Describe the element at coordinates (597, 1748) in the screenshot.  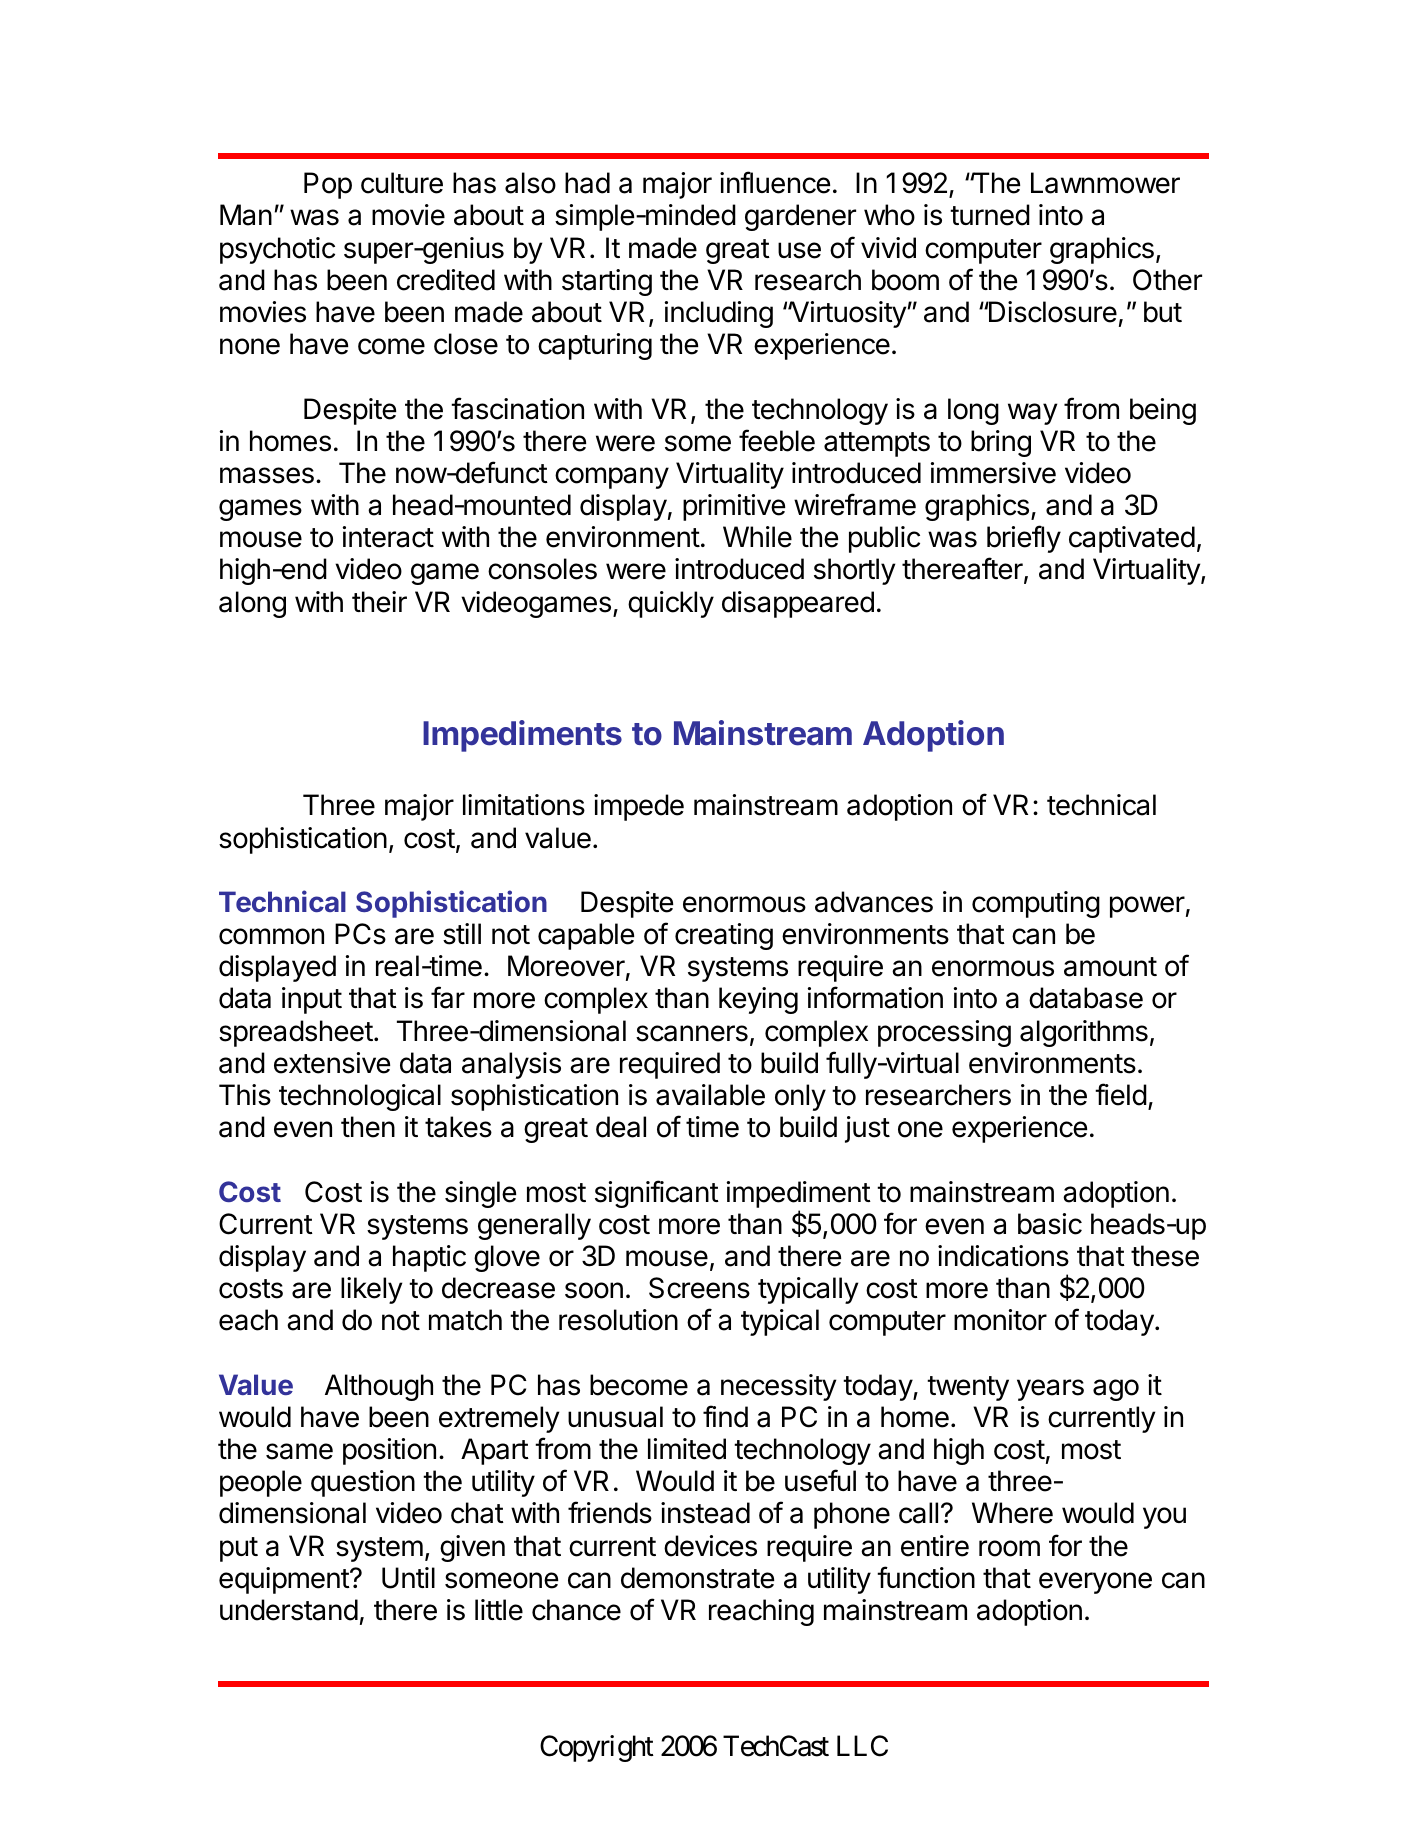
I see `Copyright` at that location.
